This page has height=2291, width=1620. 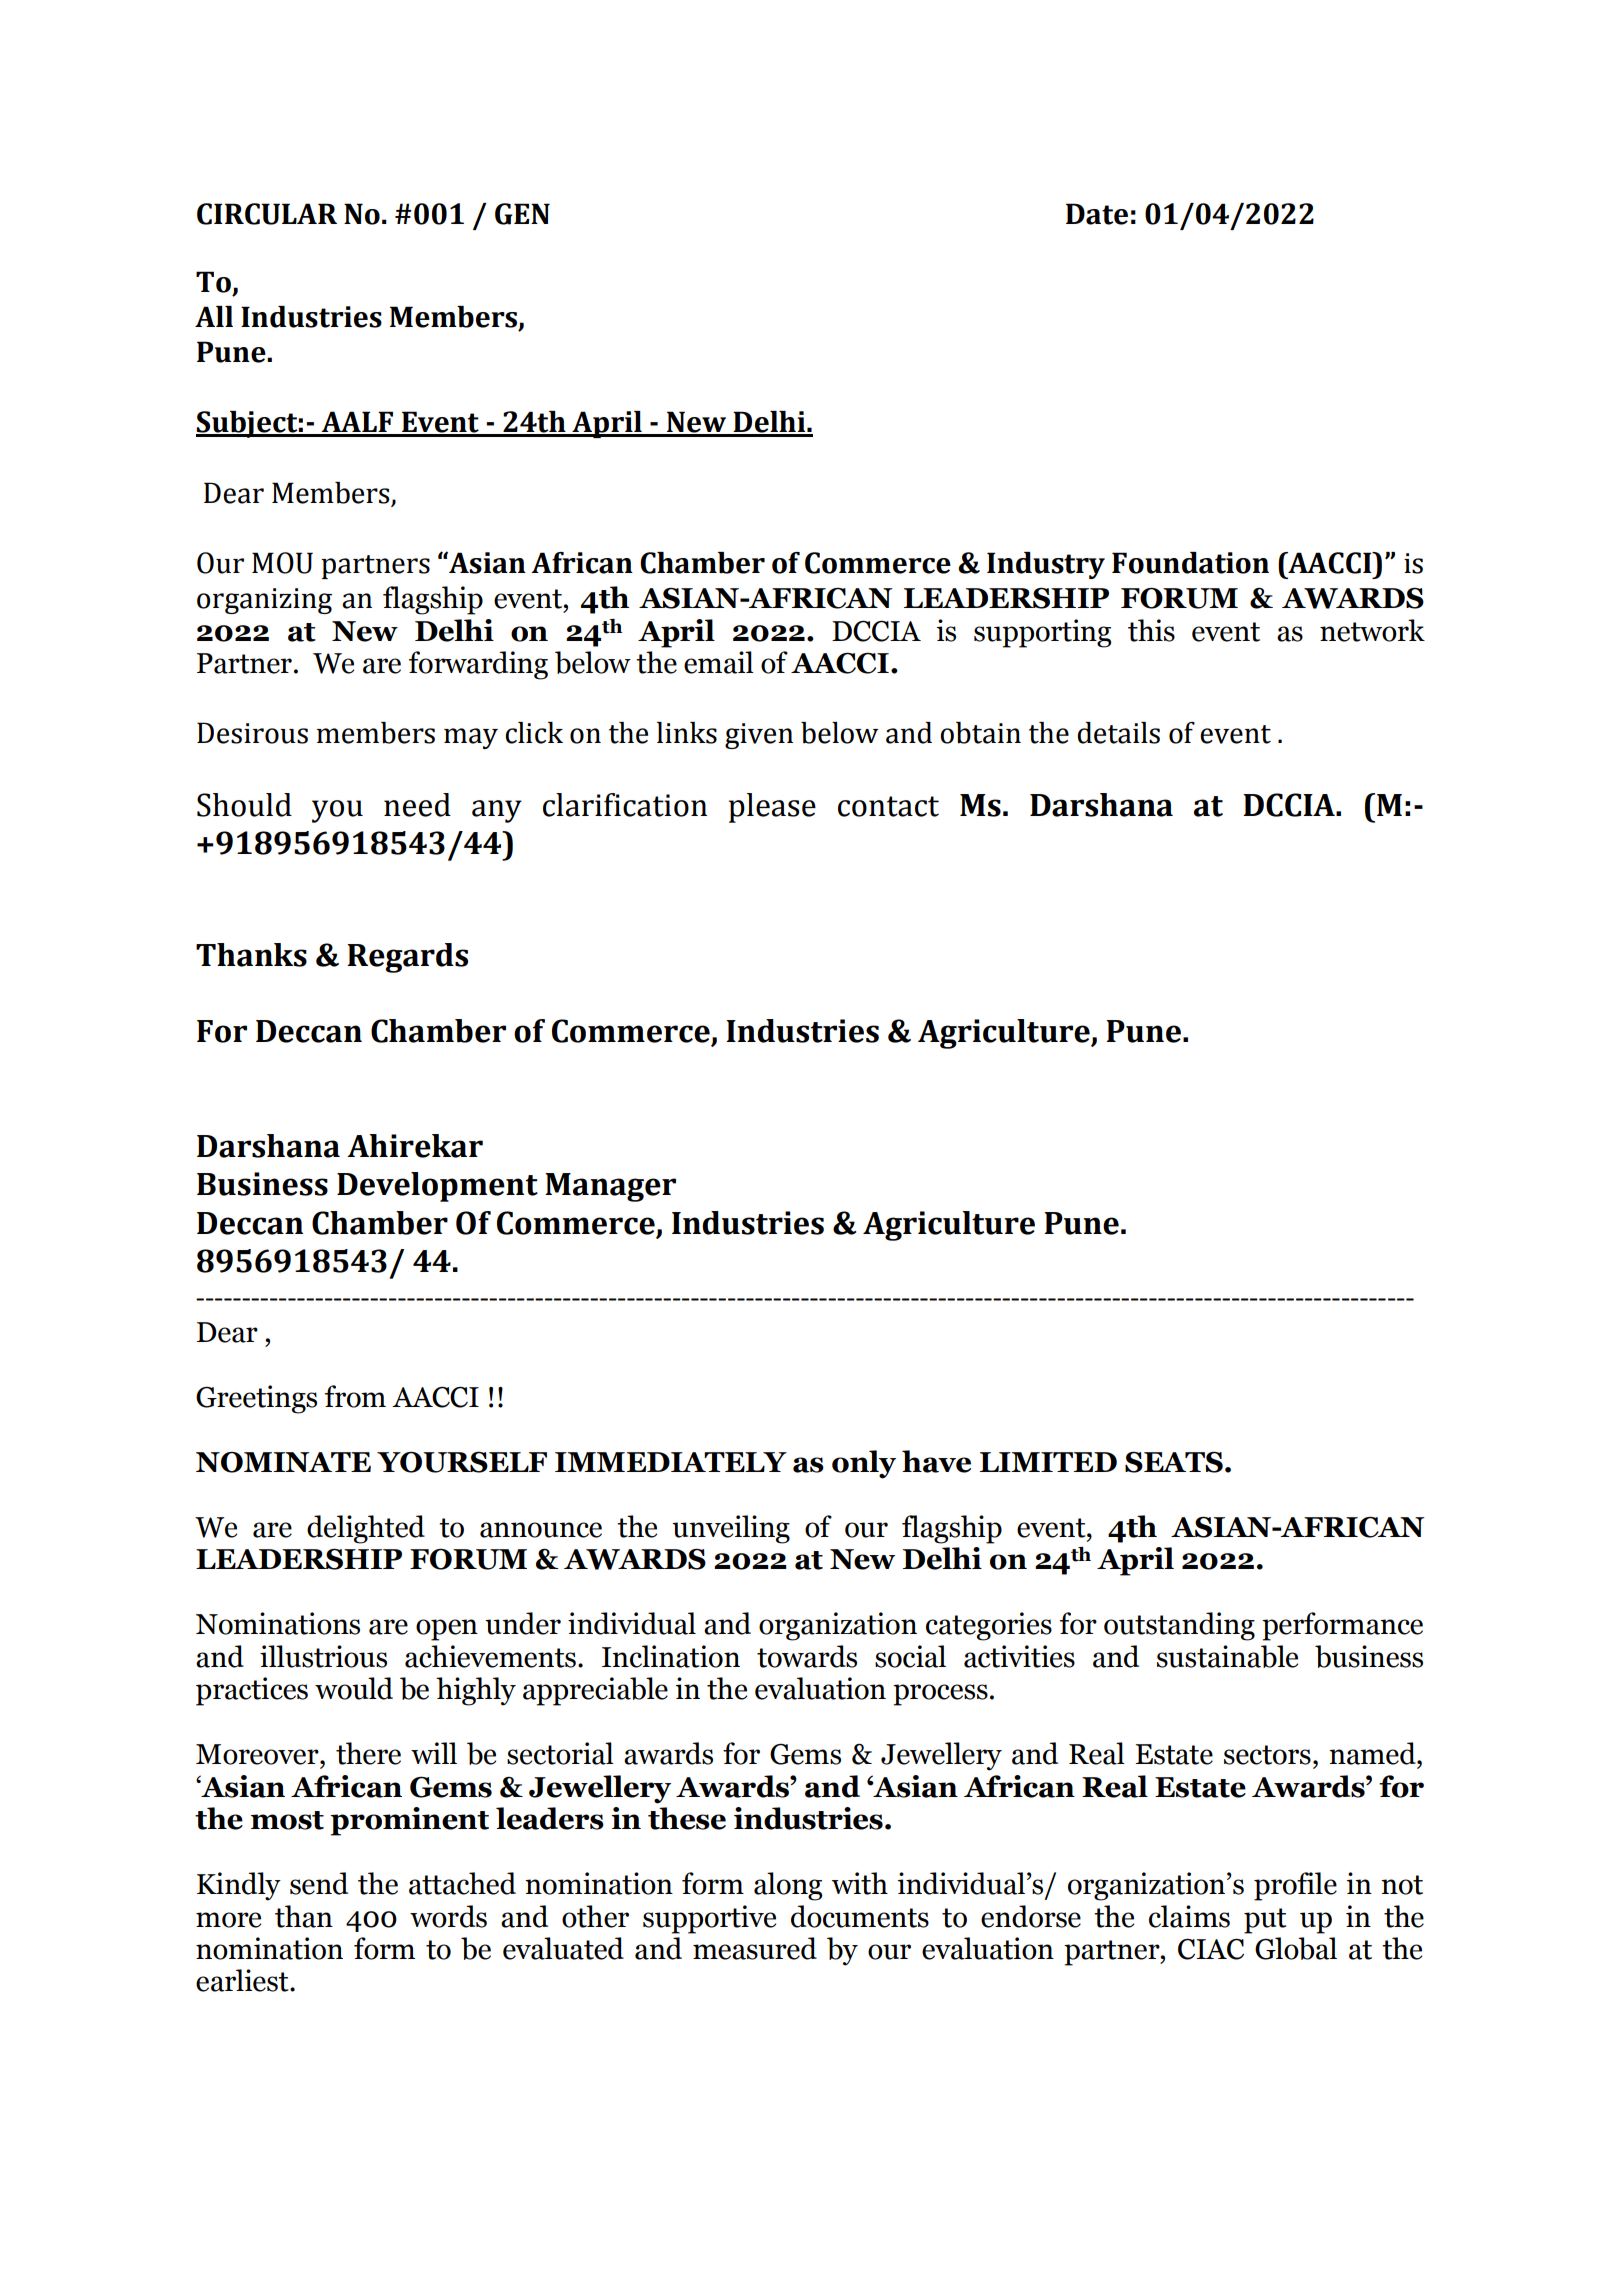 I want to click on GEN, so click(x=522, y=214).
